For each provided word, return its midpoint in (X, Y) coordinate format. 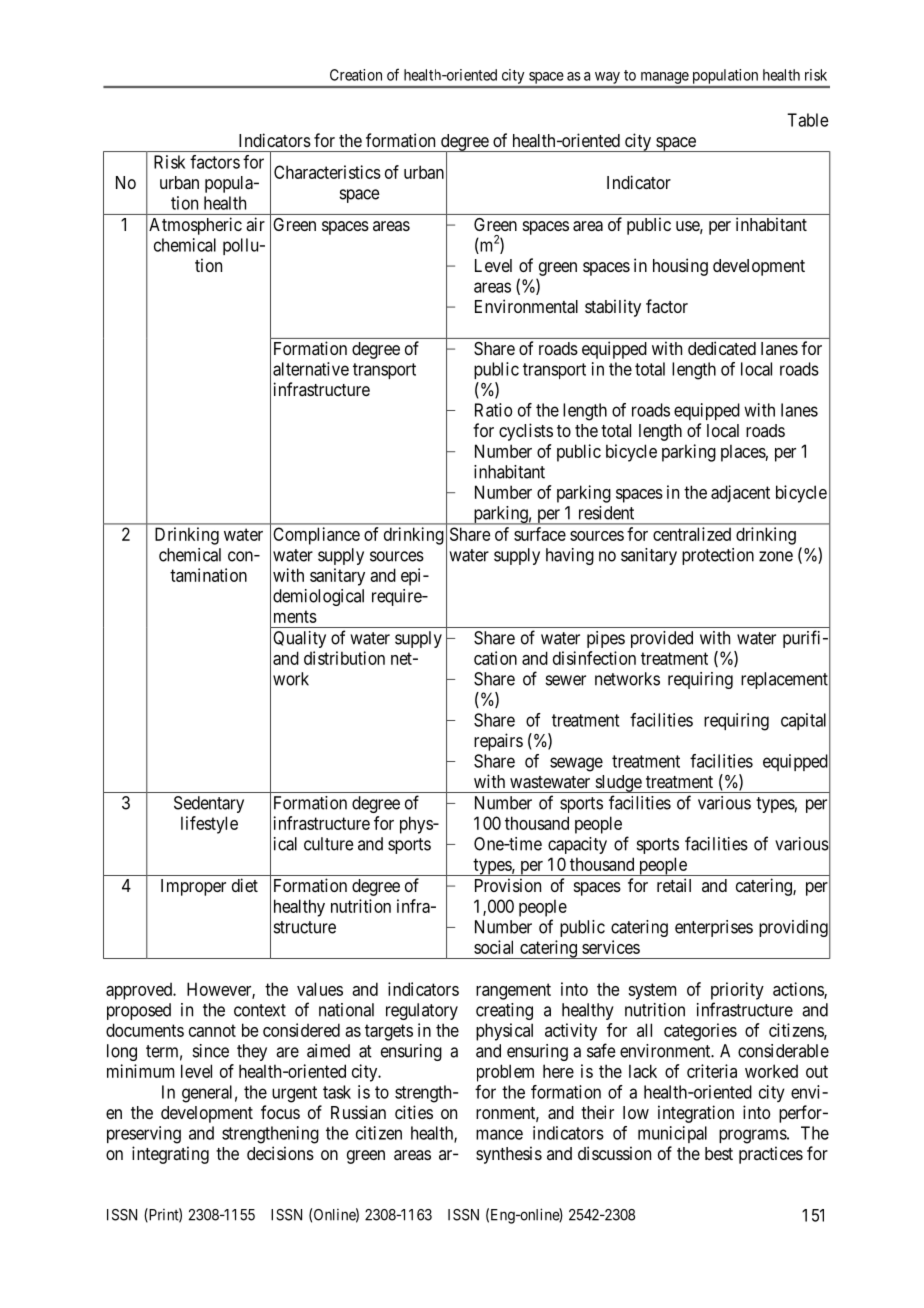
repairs (498, 742)
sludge (618, 784)
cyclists (526, 432)
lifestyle (209, 825)
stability (613, 308)
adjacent (740, 494)
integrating (170, 1155)
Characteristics (327, 172)
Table (808, 120)
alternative (311, 369)
